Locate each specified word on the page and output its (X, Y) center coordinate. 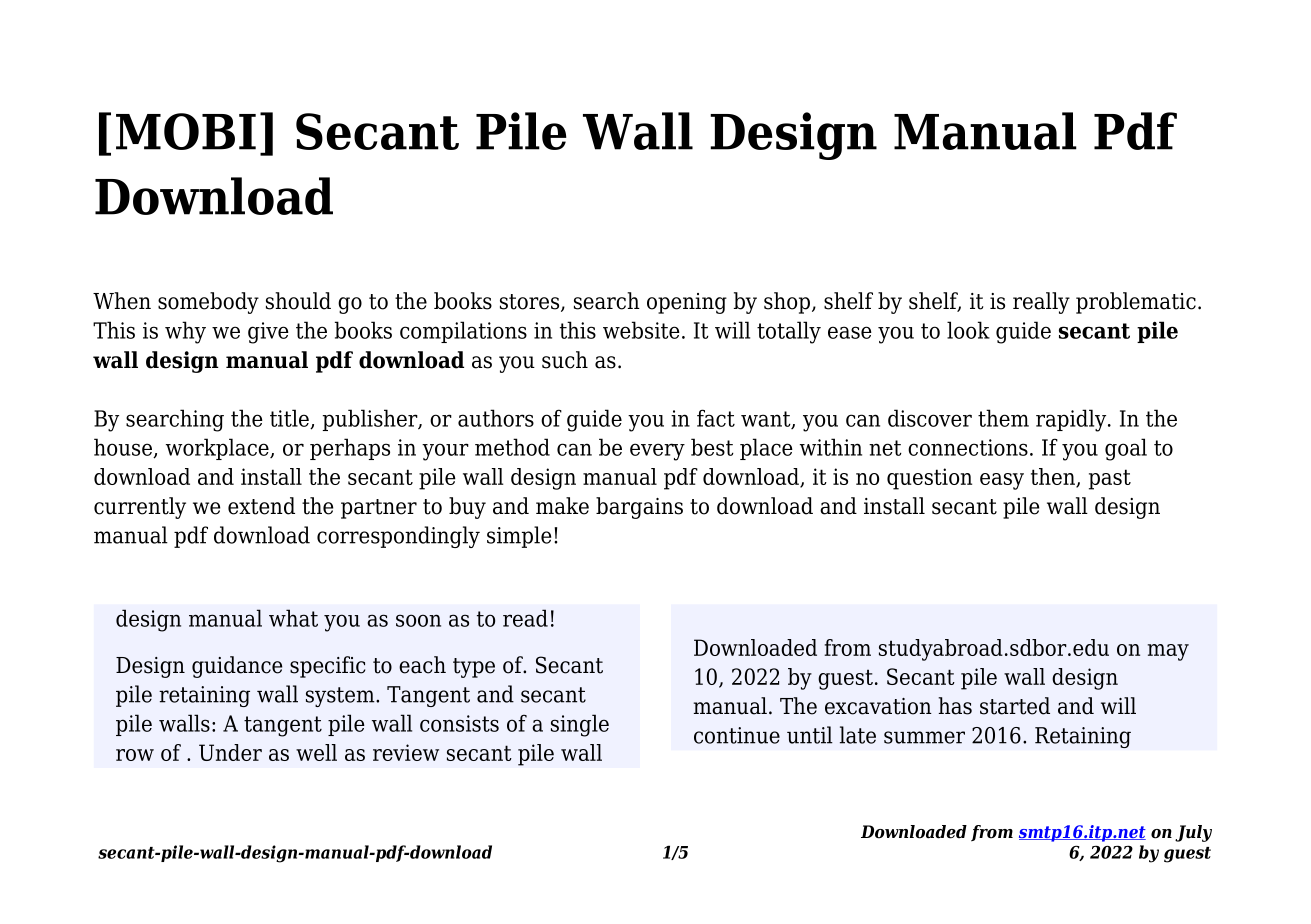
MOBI (186, 131)
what (293, 618)
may (1168, 652)
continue (737, 735)
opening (687, 303)
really (1041, 303)
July (1193, 833)
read (525, 618)
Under (230, 752)
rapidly (1072, 420)
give (268, 333)
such (565, 360)
